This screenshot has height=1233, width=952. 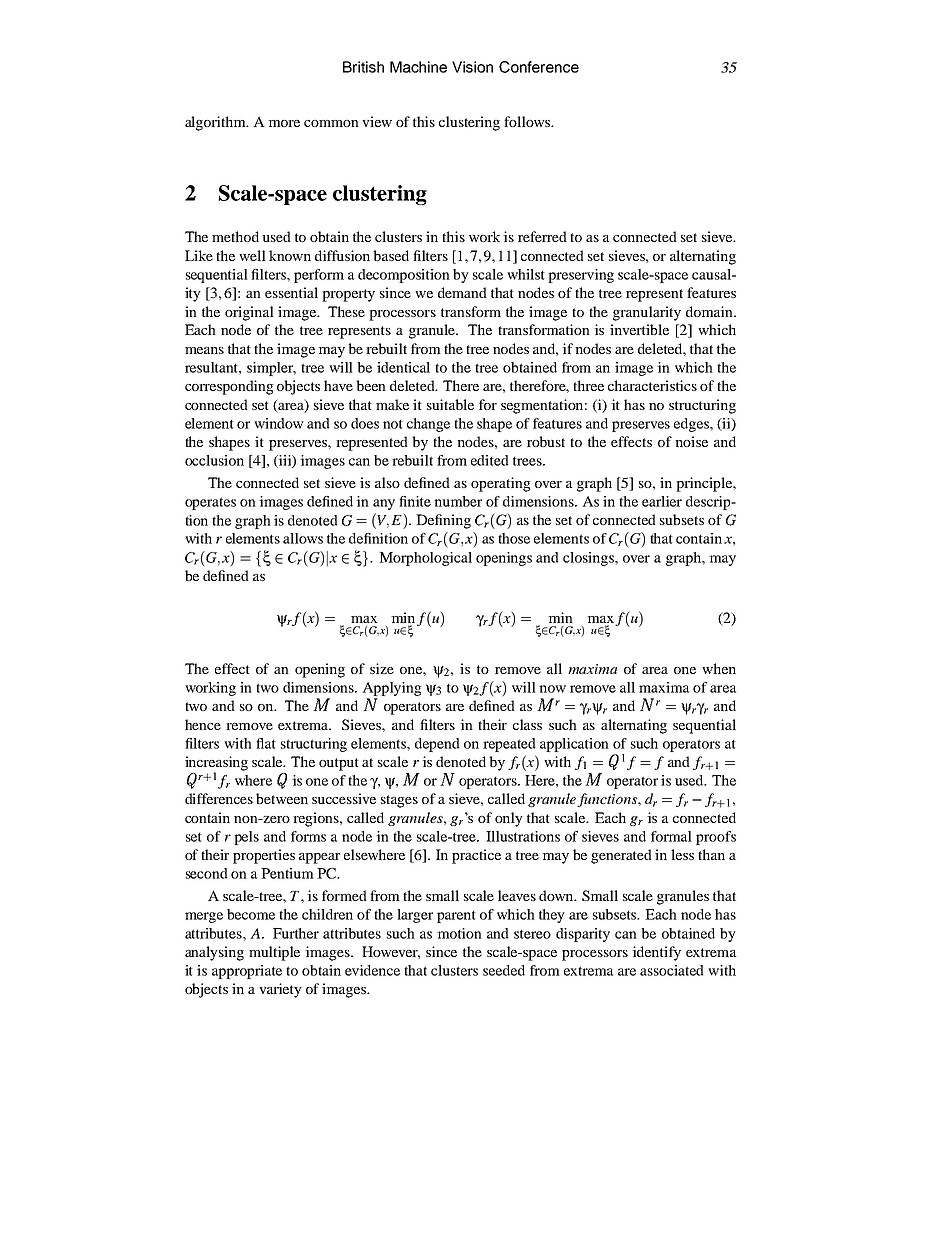 I want to click on Vision, so click(x=472, y=67).
